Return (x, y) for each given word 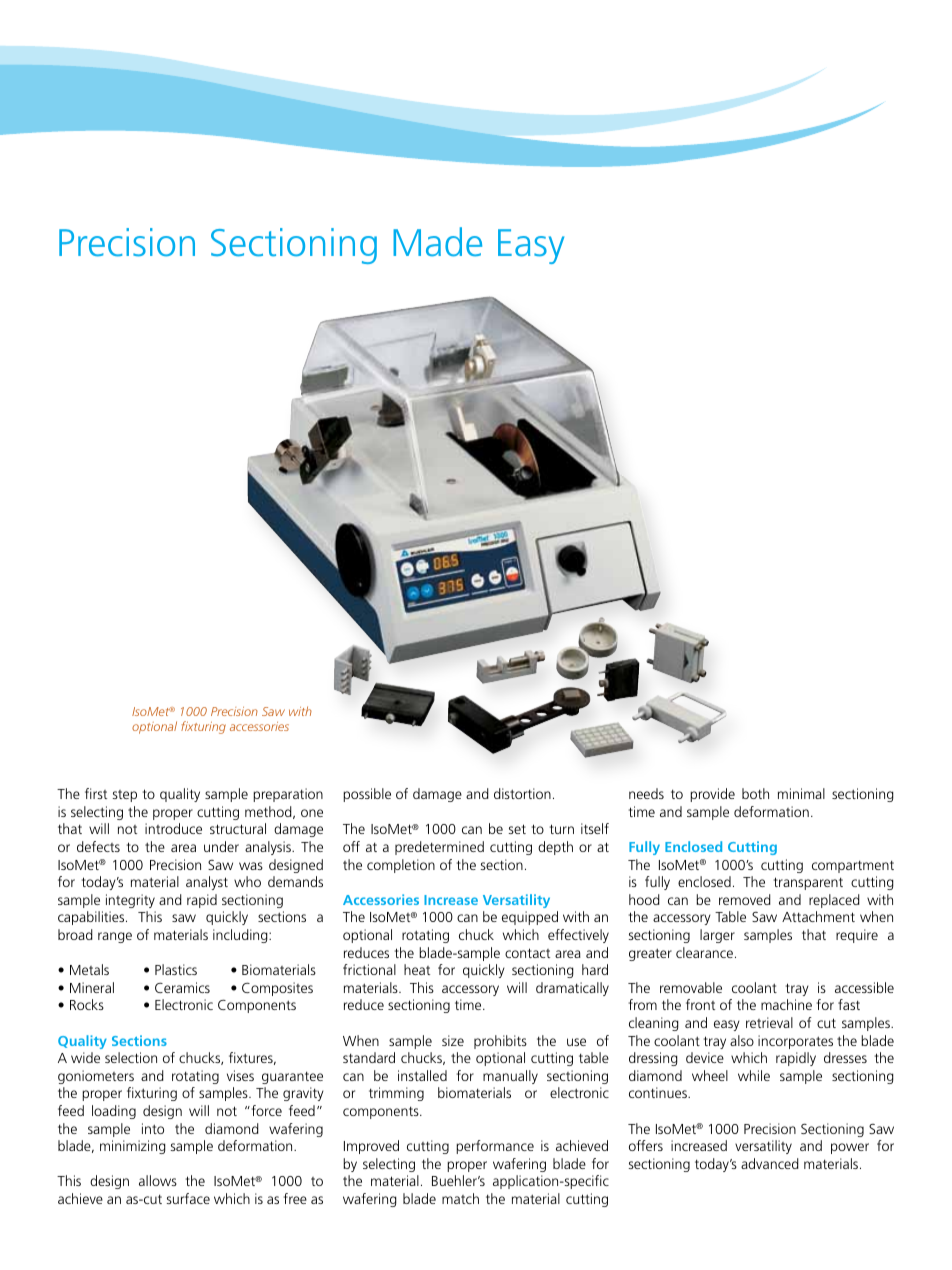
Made (437, 242)
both (755, 793)
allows (158, 1180)
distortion (522, 793)
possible (367, 795)
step (125, 796)
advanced (770, 1163)
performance (495, 1147)
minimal (801, 793)
